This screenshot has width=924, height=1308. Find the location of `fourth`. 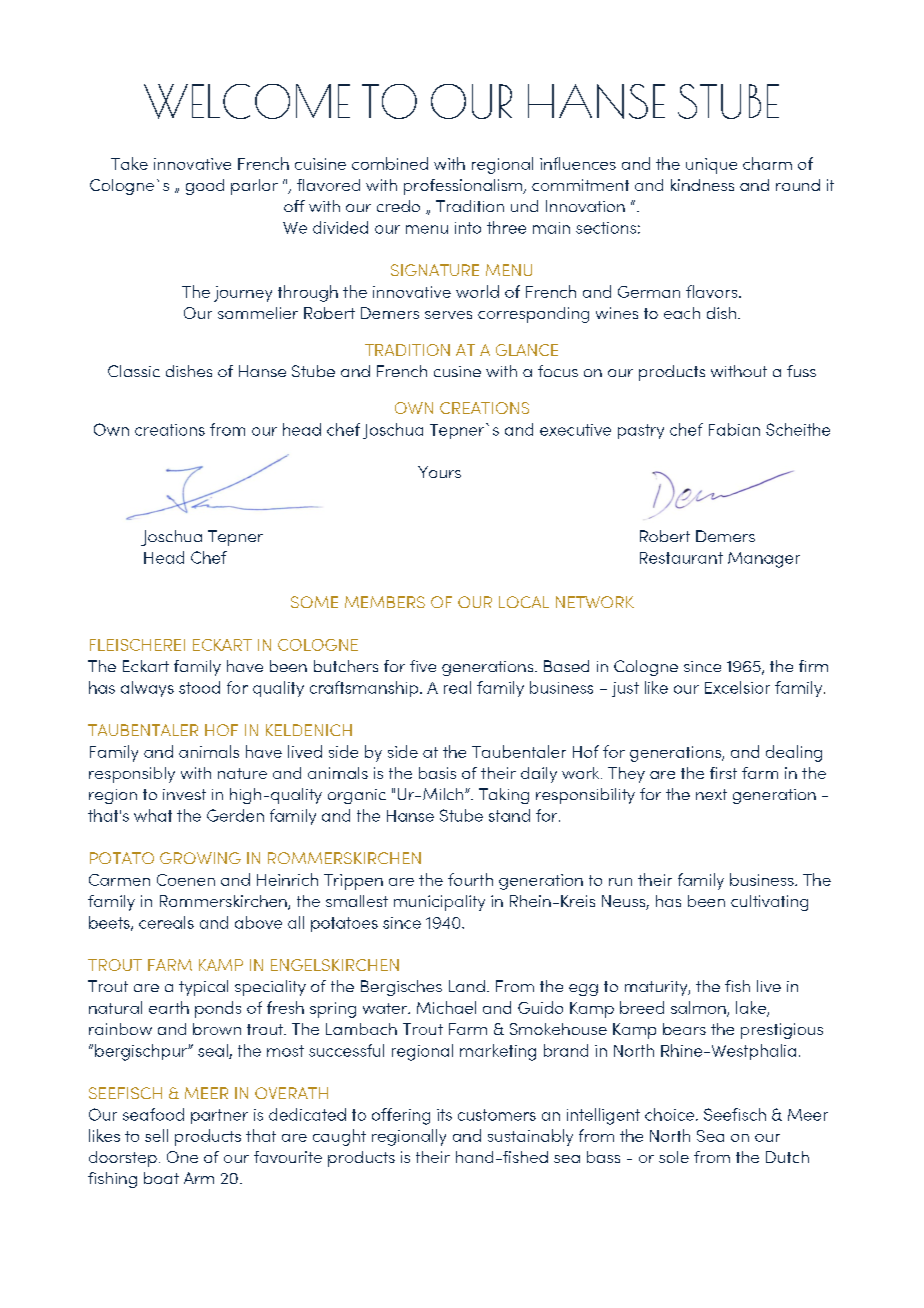

fourth is located at coordinates (470, 879).
